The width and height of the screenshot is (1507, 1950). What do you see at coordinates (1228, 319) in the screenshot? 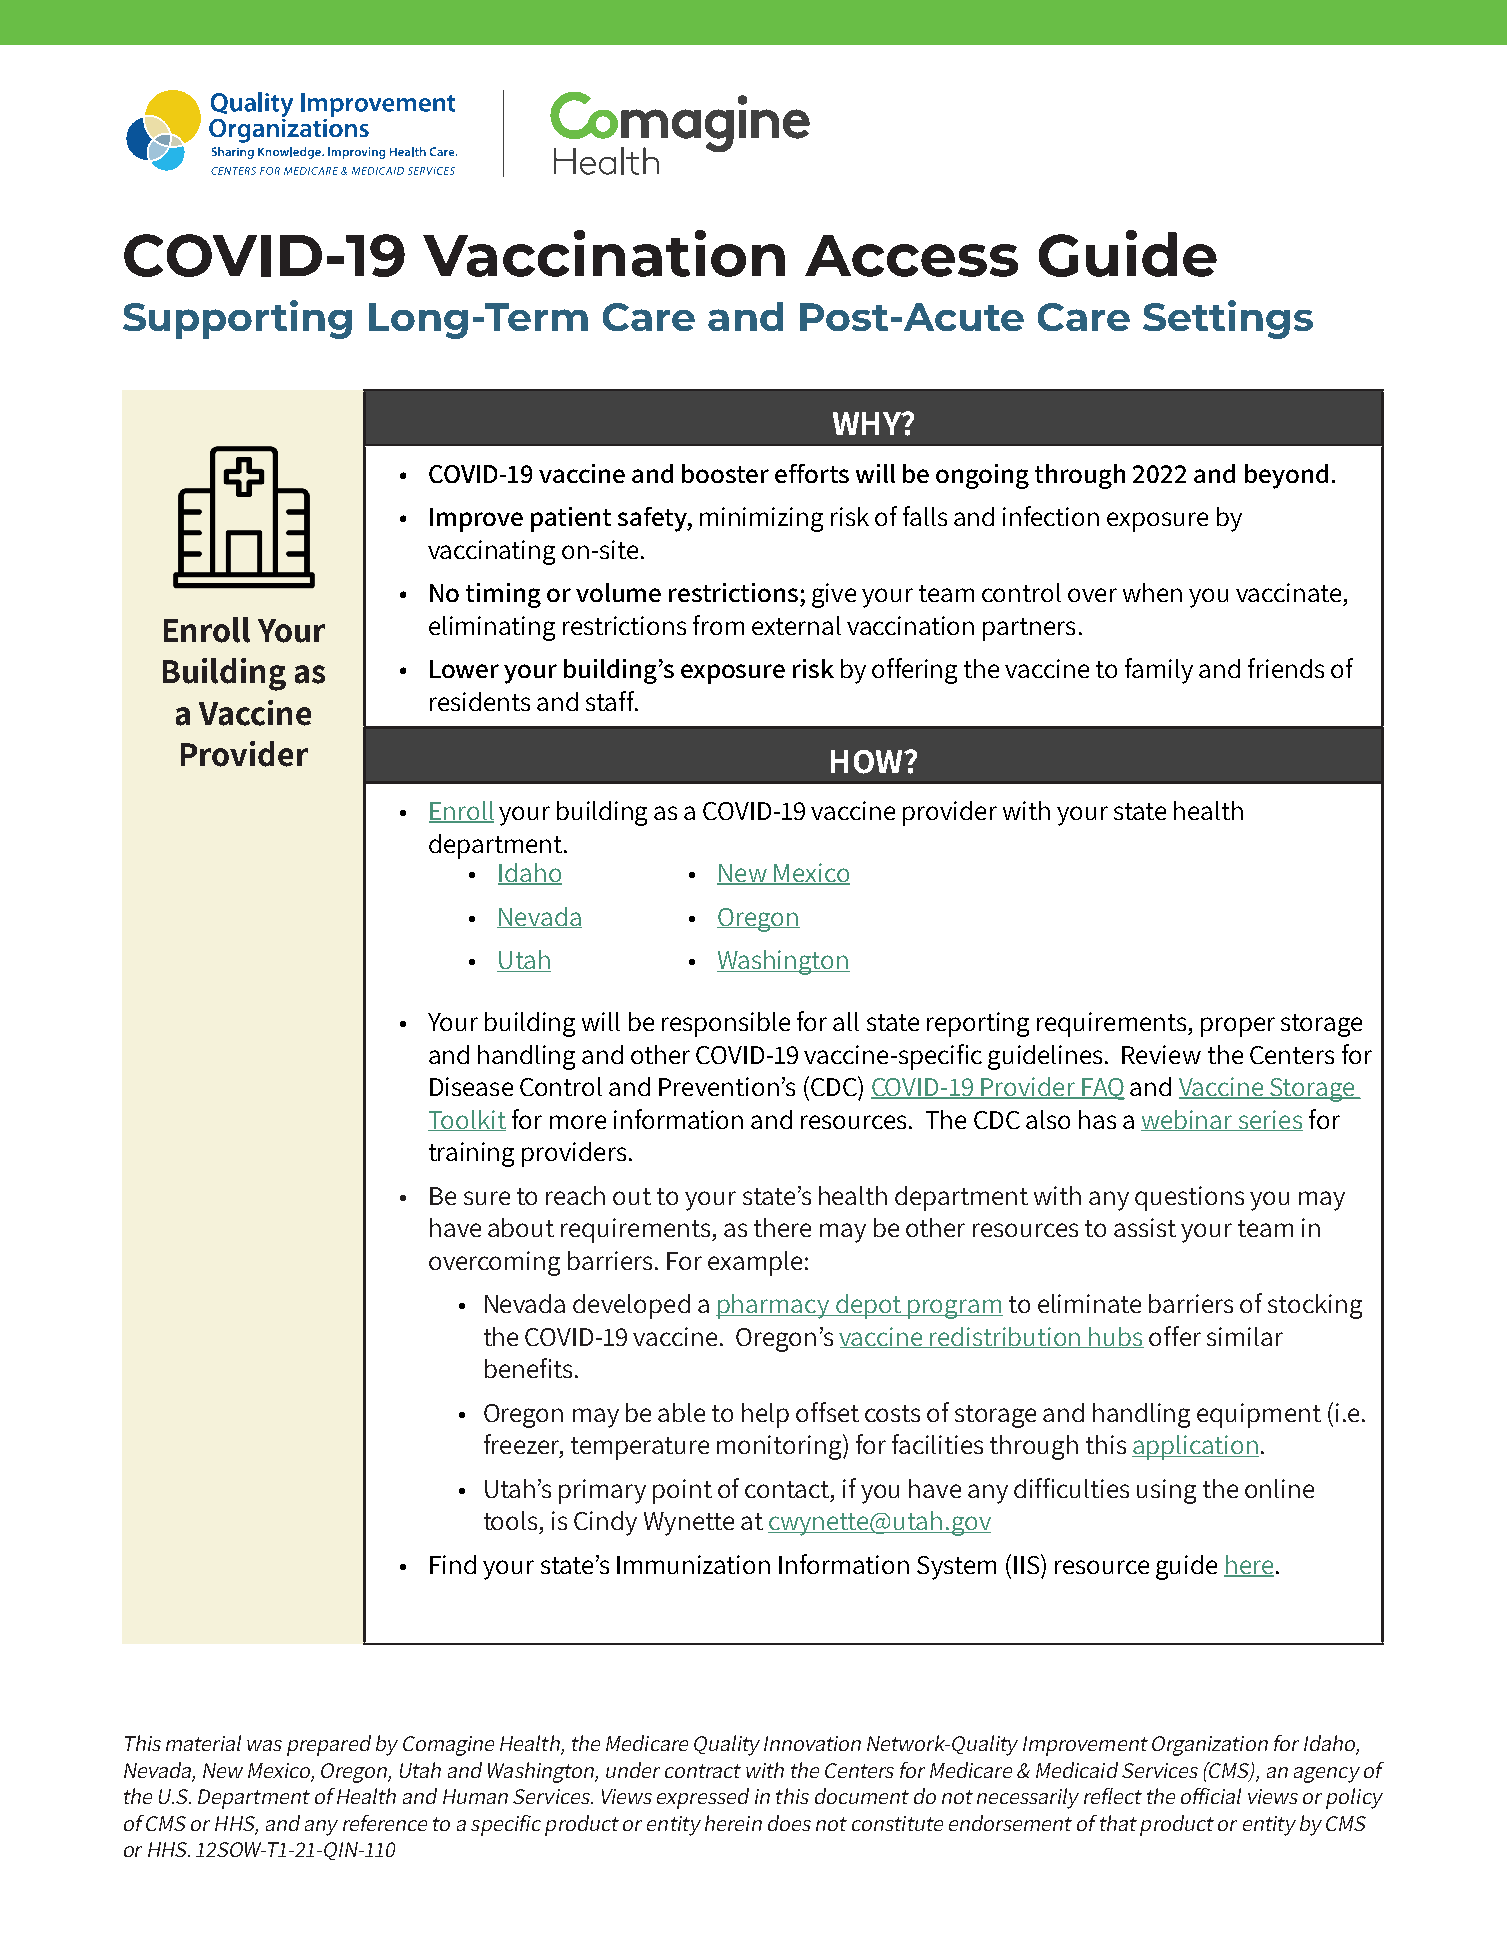
I see `Settings` at bounding box center [1228, 319].
